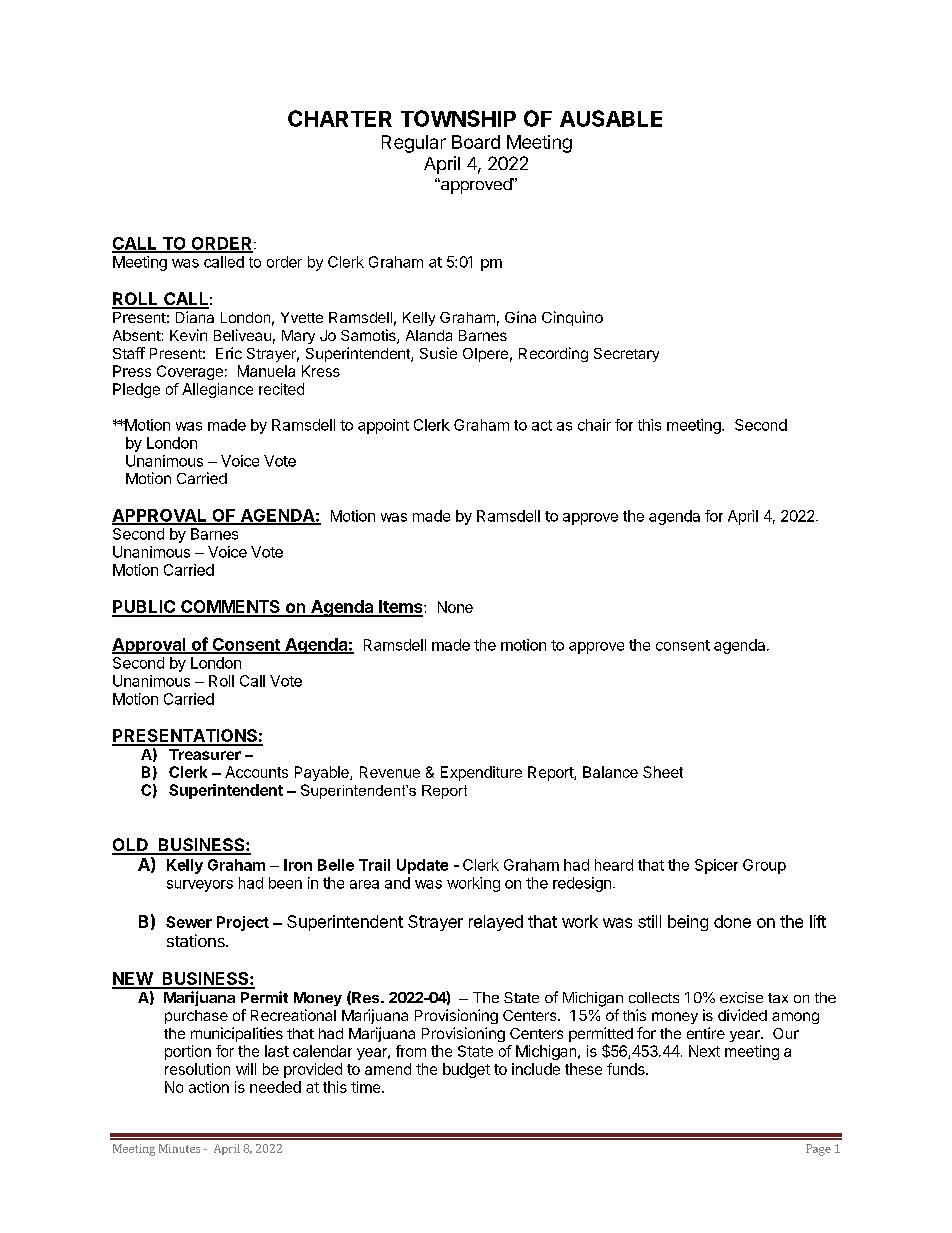 This page has height=1233, width=952. What do you see at coordinates (663, 772) in the page?
I see `Sheet` at bounding box center [663, 772].
